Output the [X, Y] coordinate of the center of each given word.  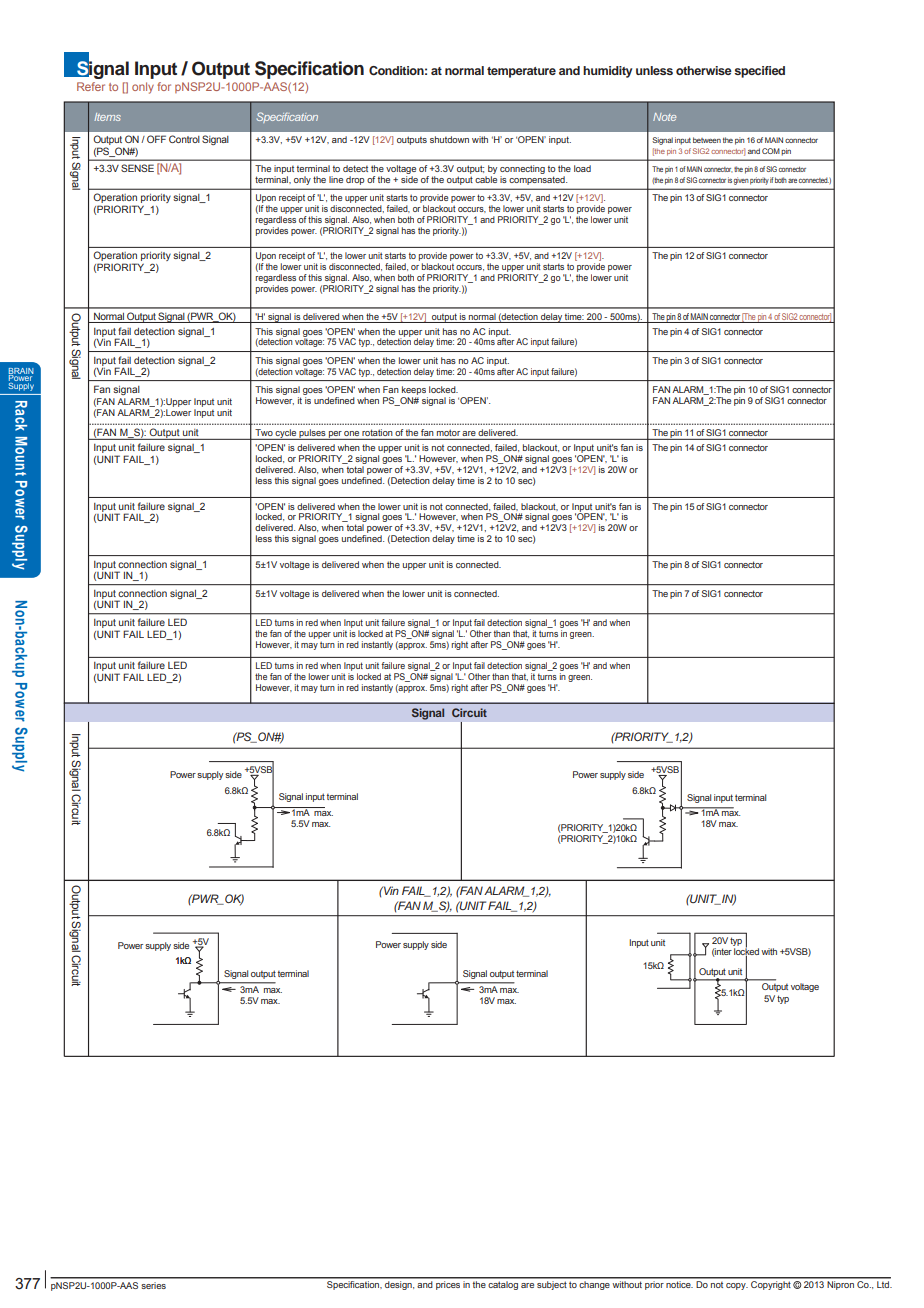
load [582, 168]
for [164, 86]
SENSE [137, 168]
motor [448, 432]
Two [264, 432]
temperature [521, 72]
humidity [607, 72]
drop [355, 180]
